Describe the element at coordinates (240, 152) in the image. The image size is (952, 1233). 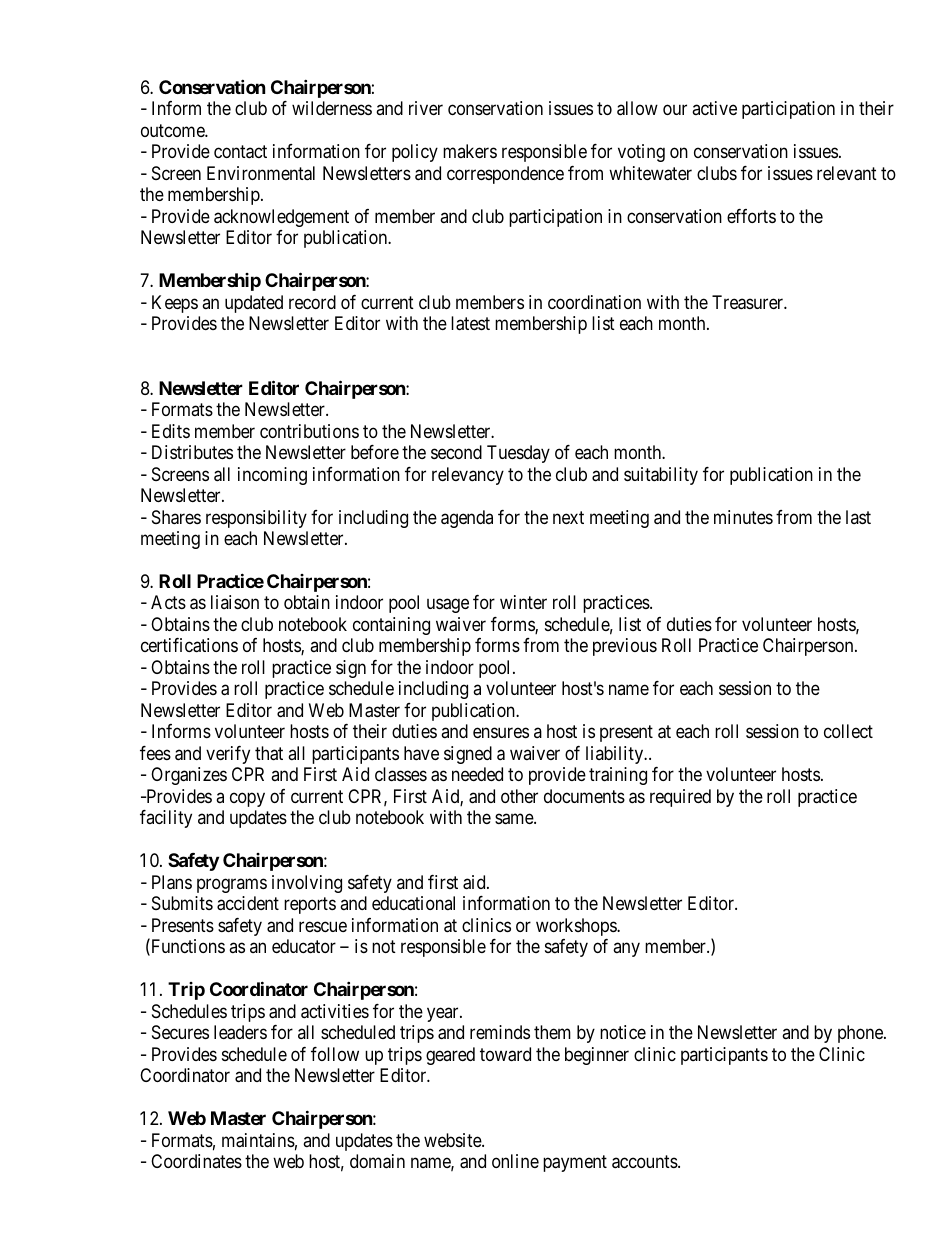
I see `contact` at that location.
